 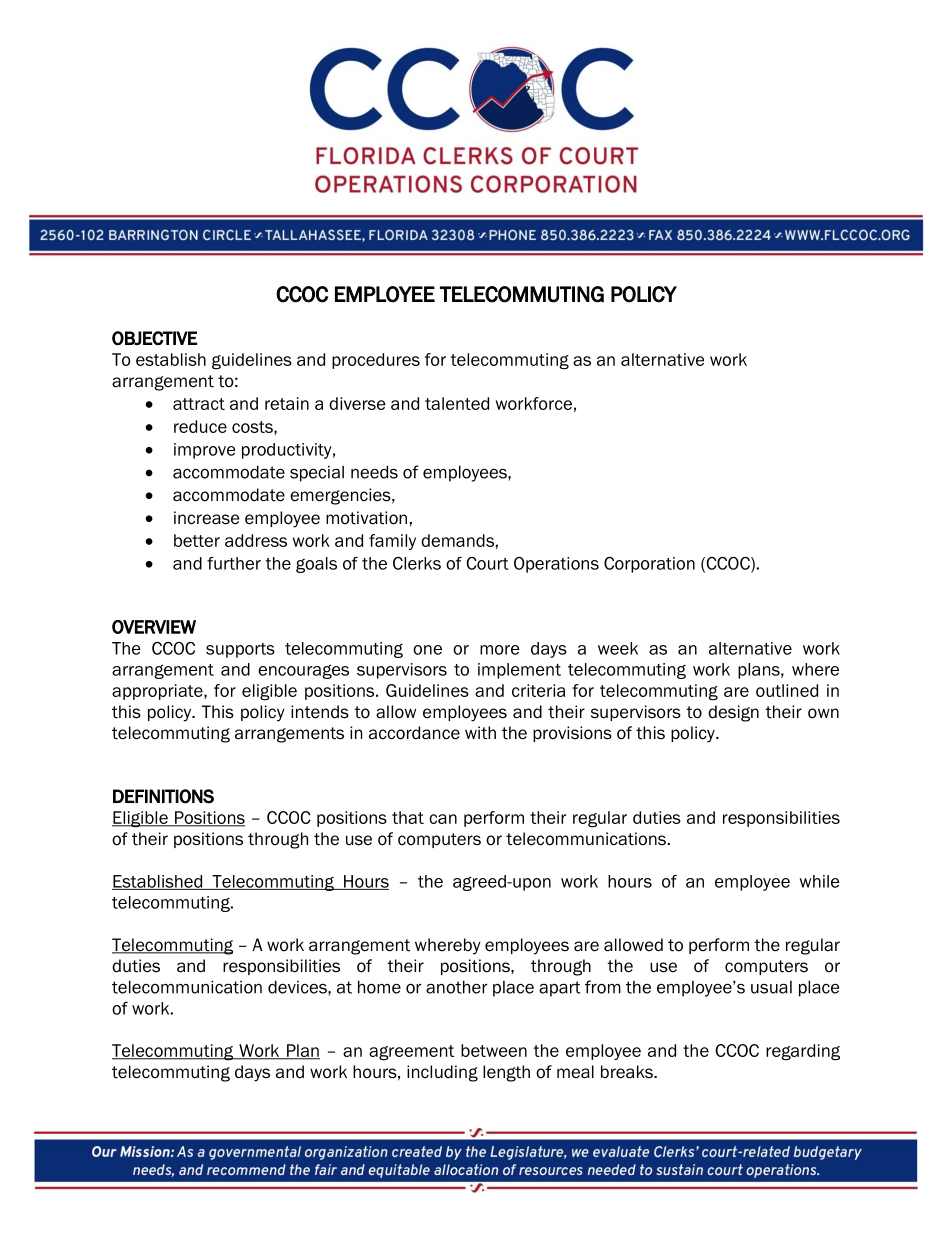 I want to click on procedures, so click(x=376, y=361).
